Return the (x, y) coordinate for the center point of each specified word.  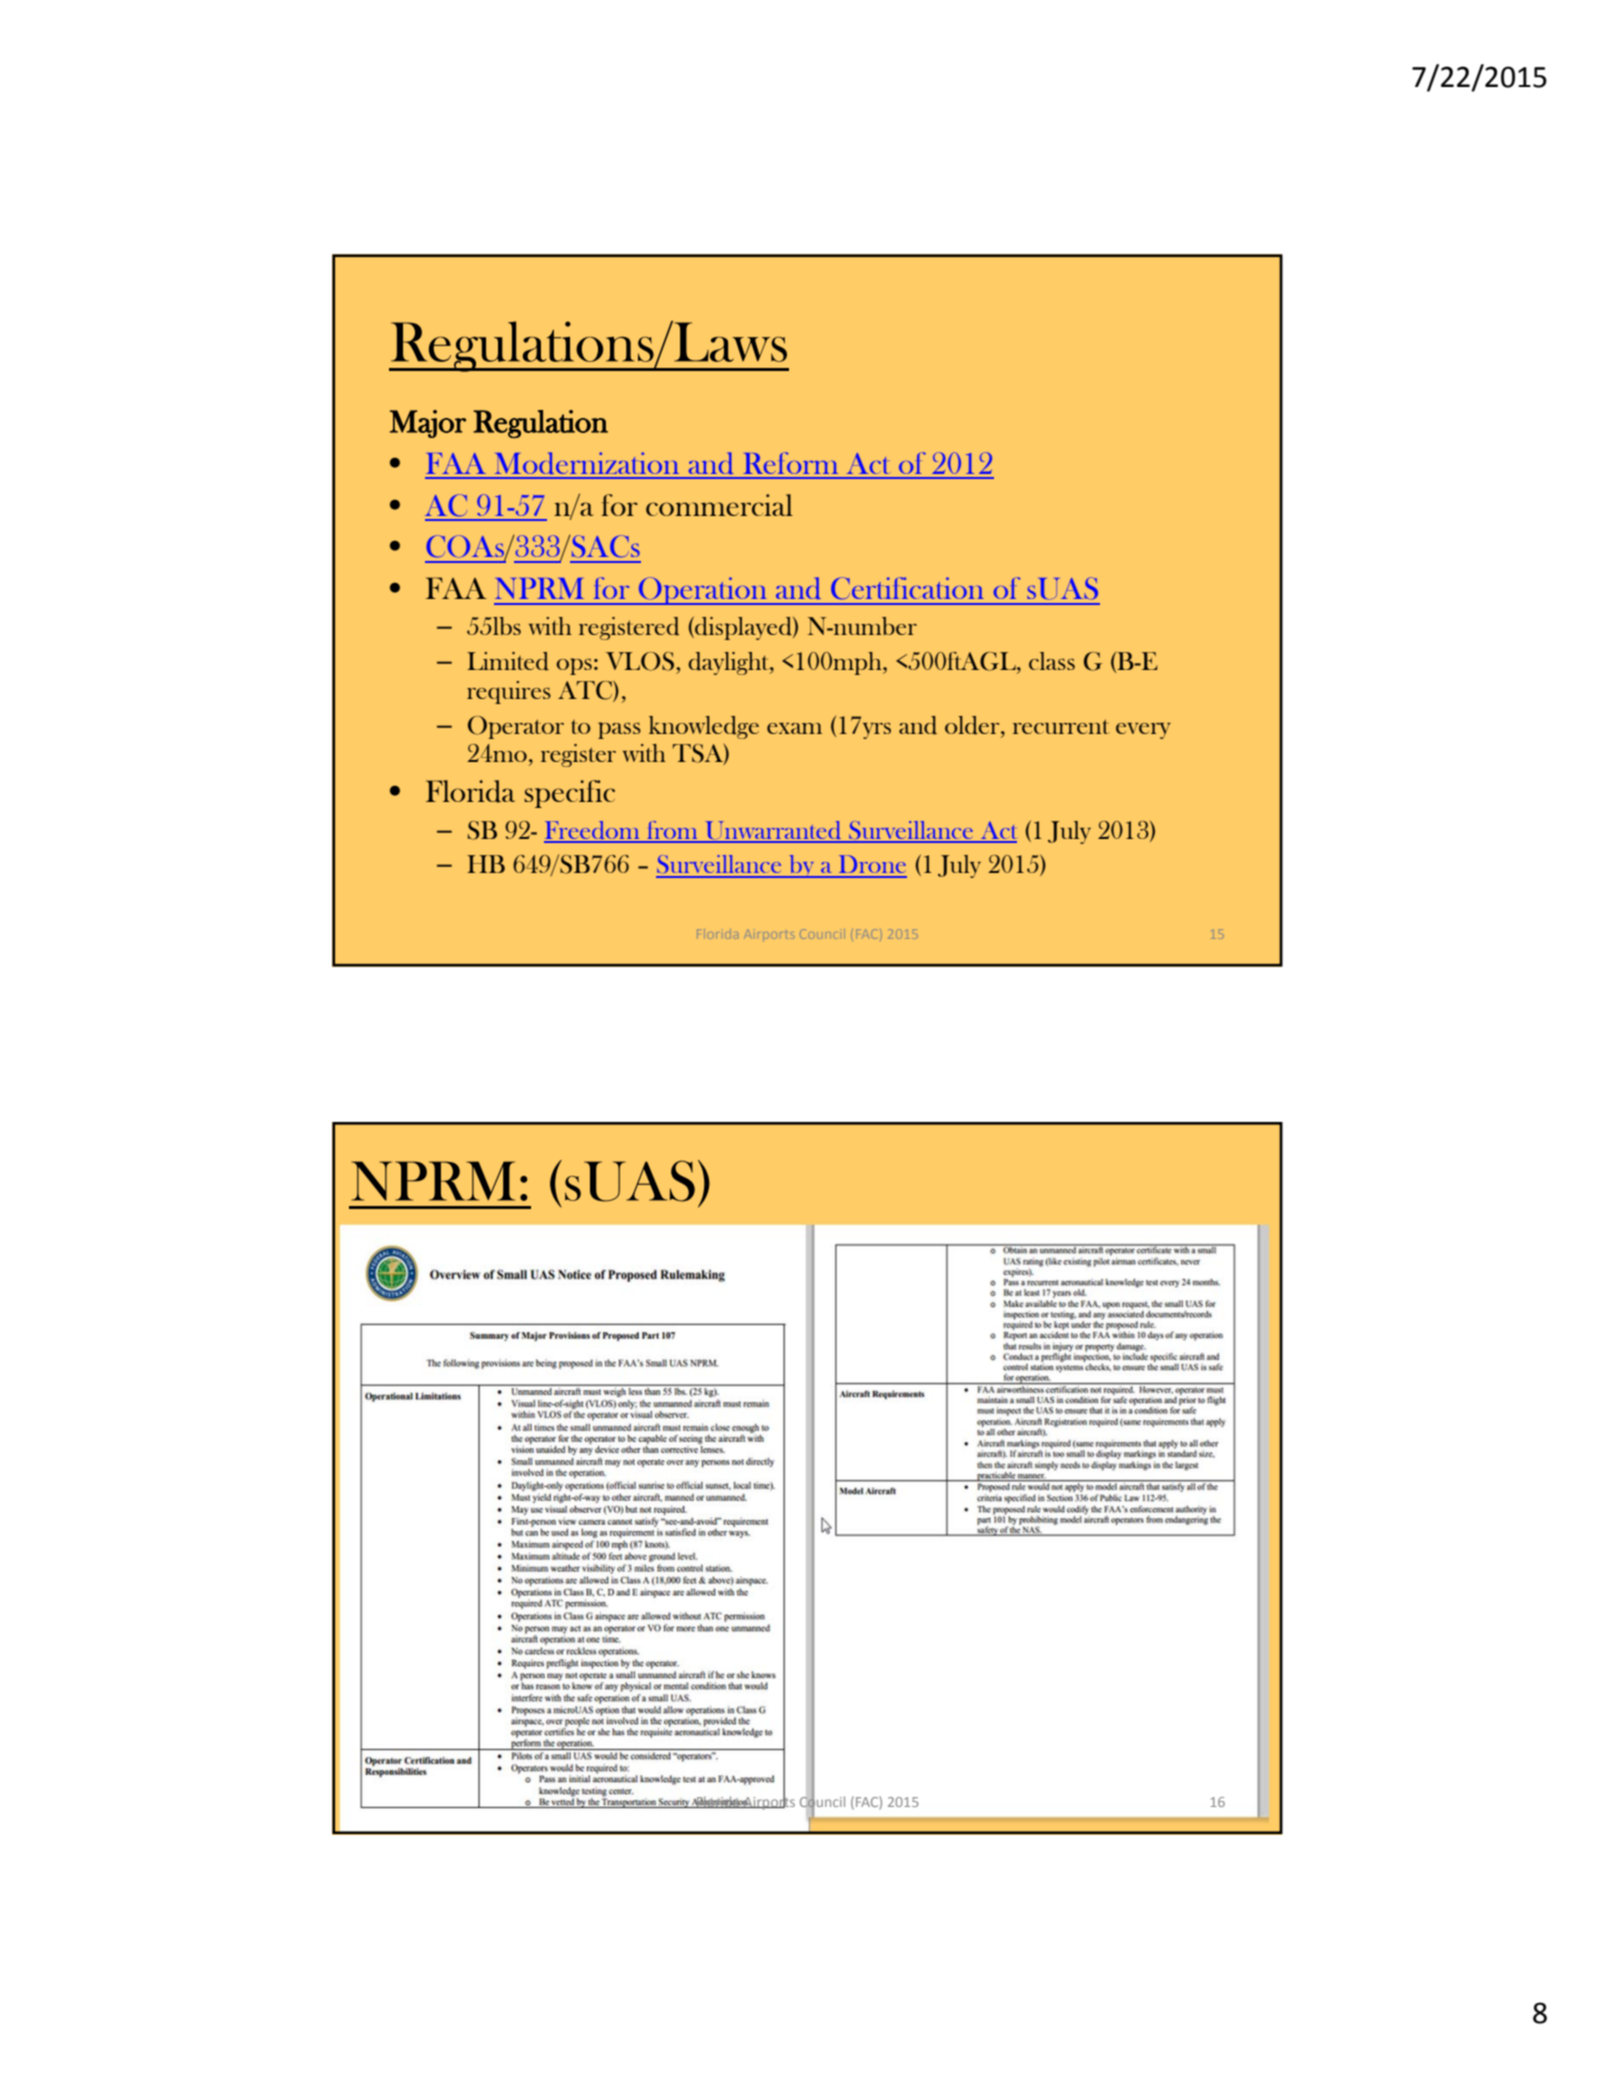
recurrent (1061, 727)
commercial (719, 505)
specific (569, 794)
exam (794, 728)
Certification (907, 588)
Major (428, 424)
